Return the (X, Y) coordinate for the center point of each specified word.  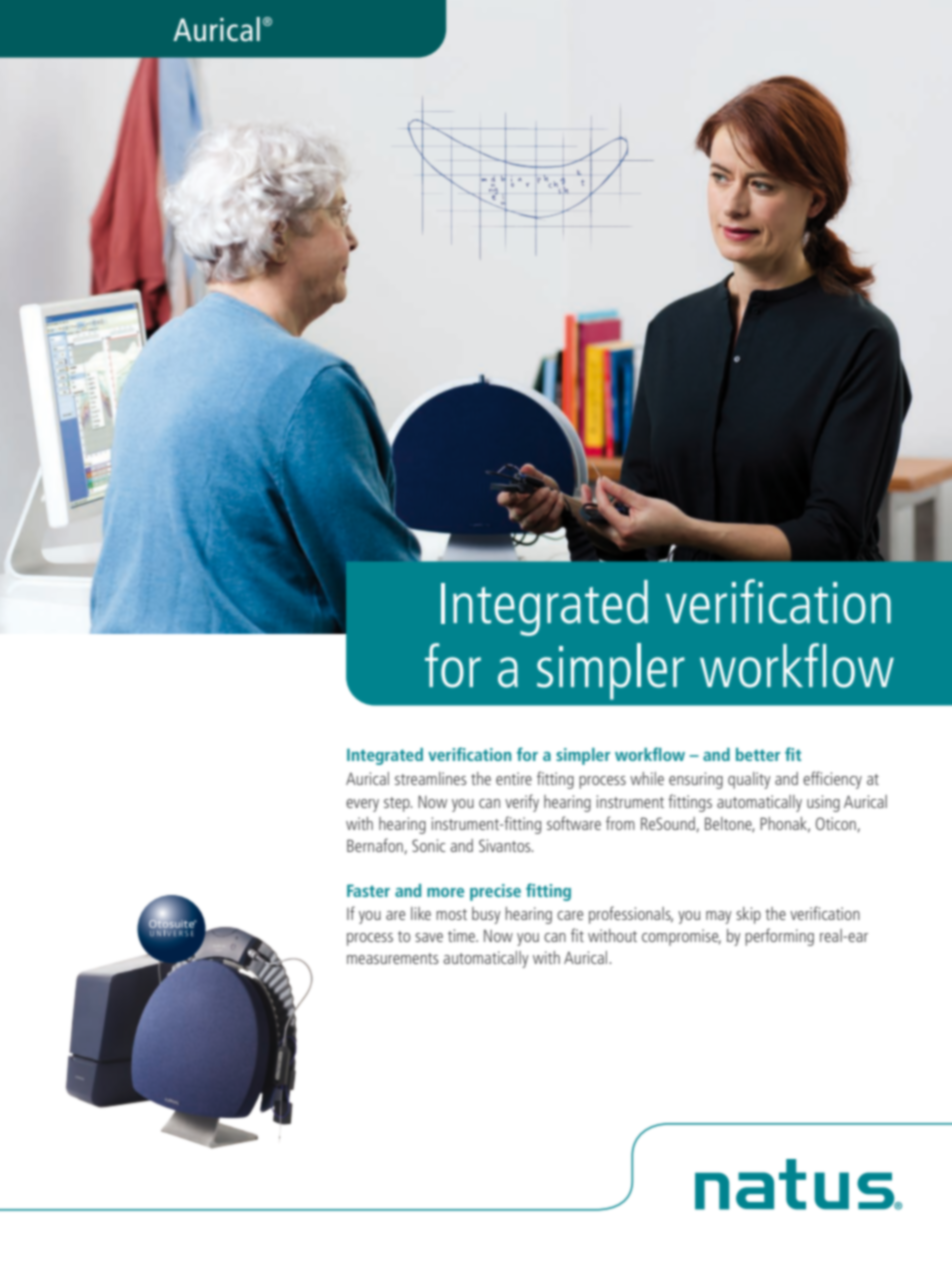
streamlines (431, 778)
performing (779, 937)
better (758, 754)
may (719, 917)
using (823, 803)
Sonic (428, 845)
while (647, 778)
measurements (393, 958)
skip (748, 915)
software (574, 823)
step (398, 804)
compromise (681, 937)
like (421, 913)
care (570, 915)
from (620, 823)
